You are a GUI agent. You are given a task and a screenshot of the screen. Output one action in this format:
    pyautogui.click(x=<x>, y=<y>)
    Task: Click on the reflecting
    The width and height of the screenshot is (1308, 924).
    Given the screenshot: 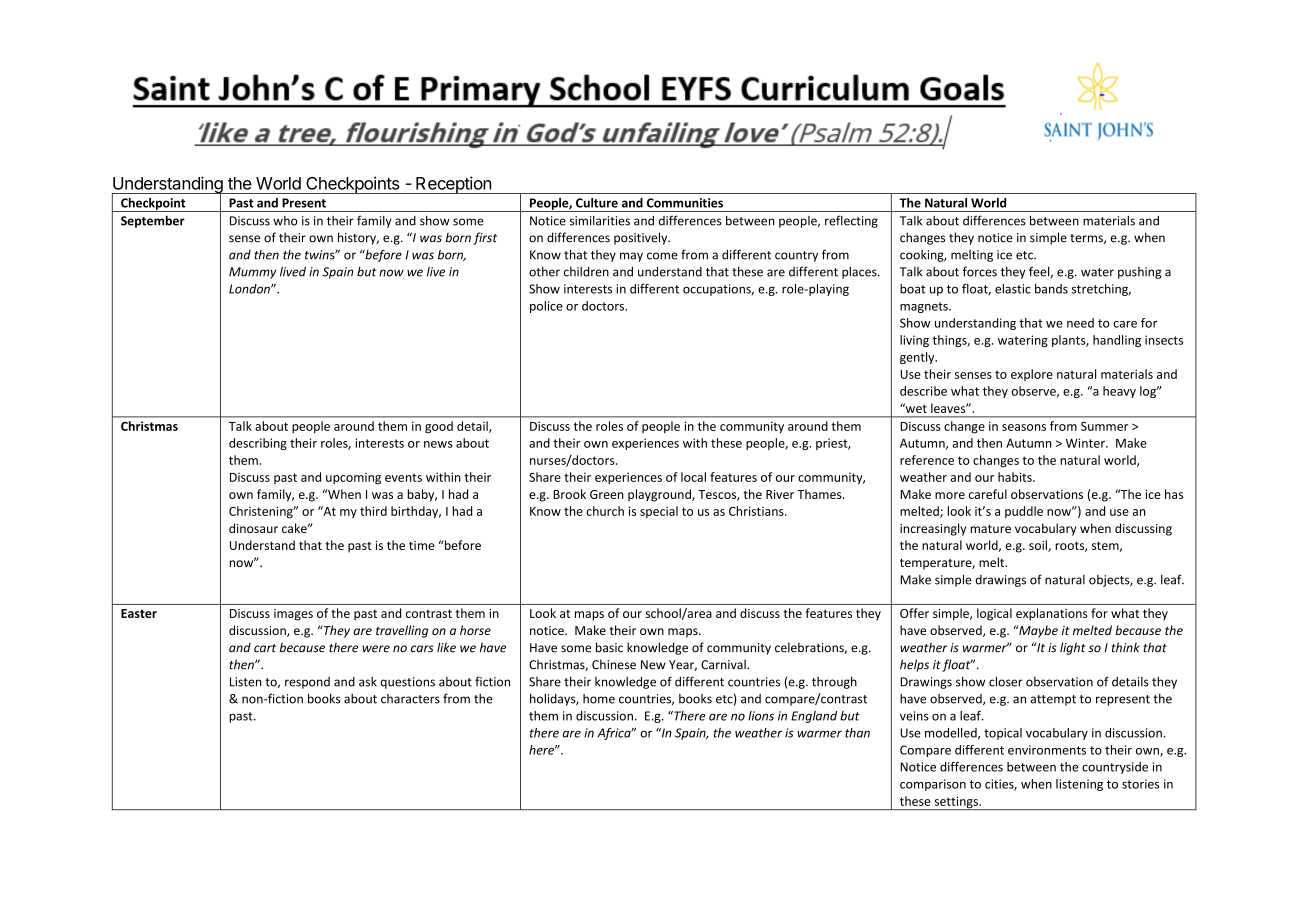 What is the action you would take?
    pyautogui.click(x=851, y=221)
